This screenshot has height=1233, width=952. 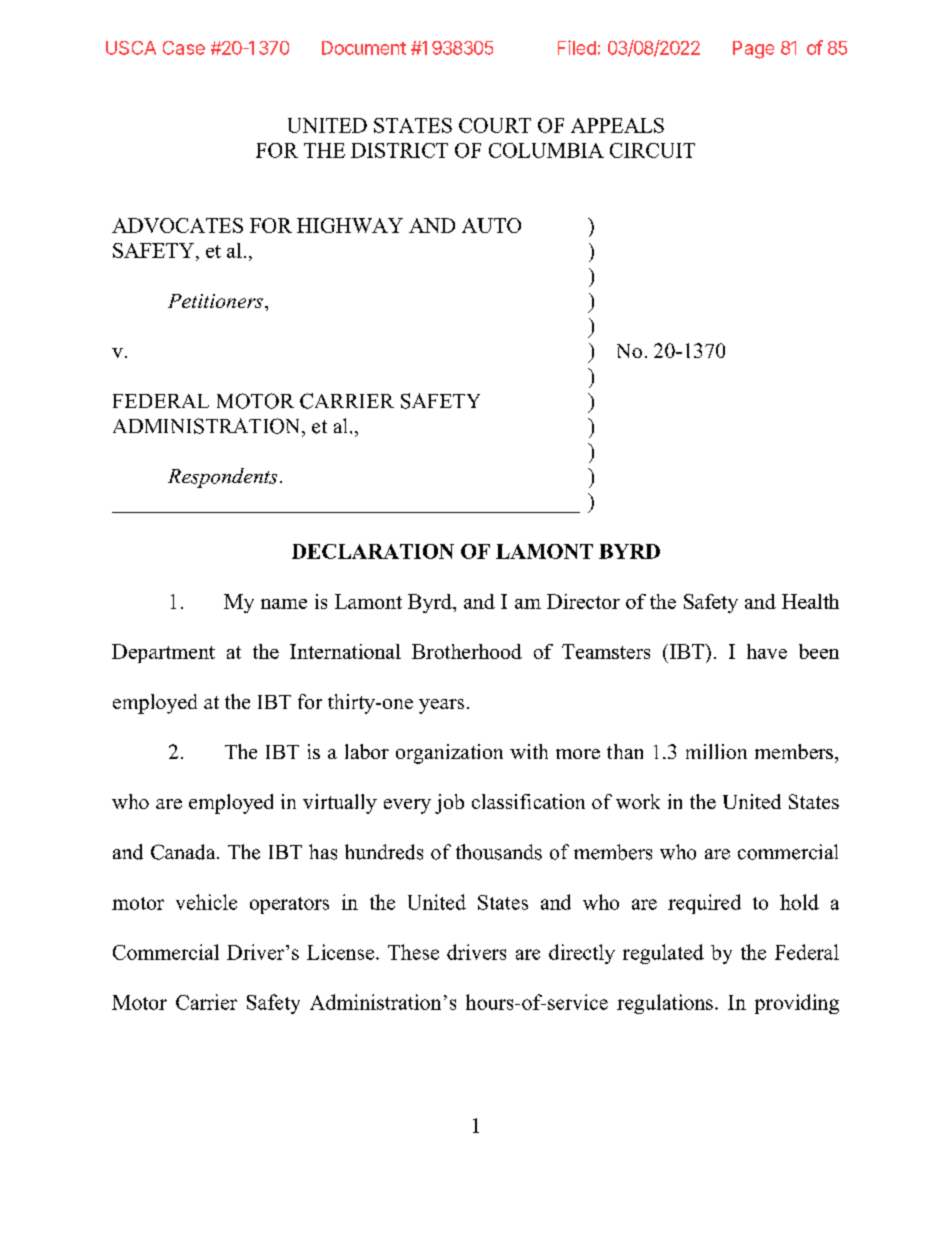 I want to click on Case, so click(x=184, y=48).
